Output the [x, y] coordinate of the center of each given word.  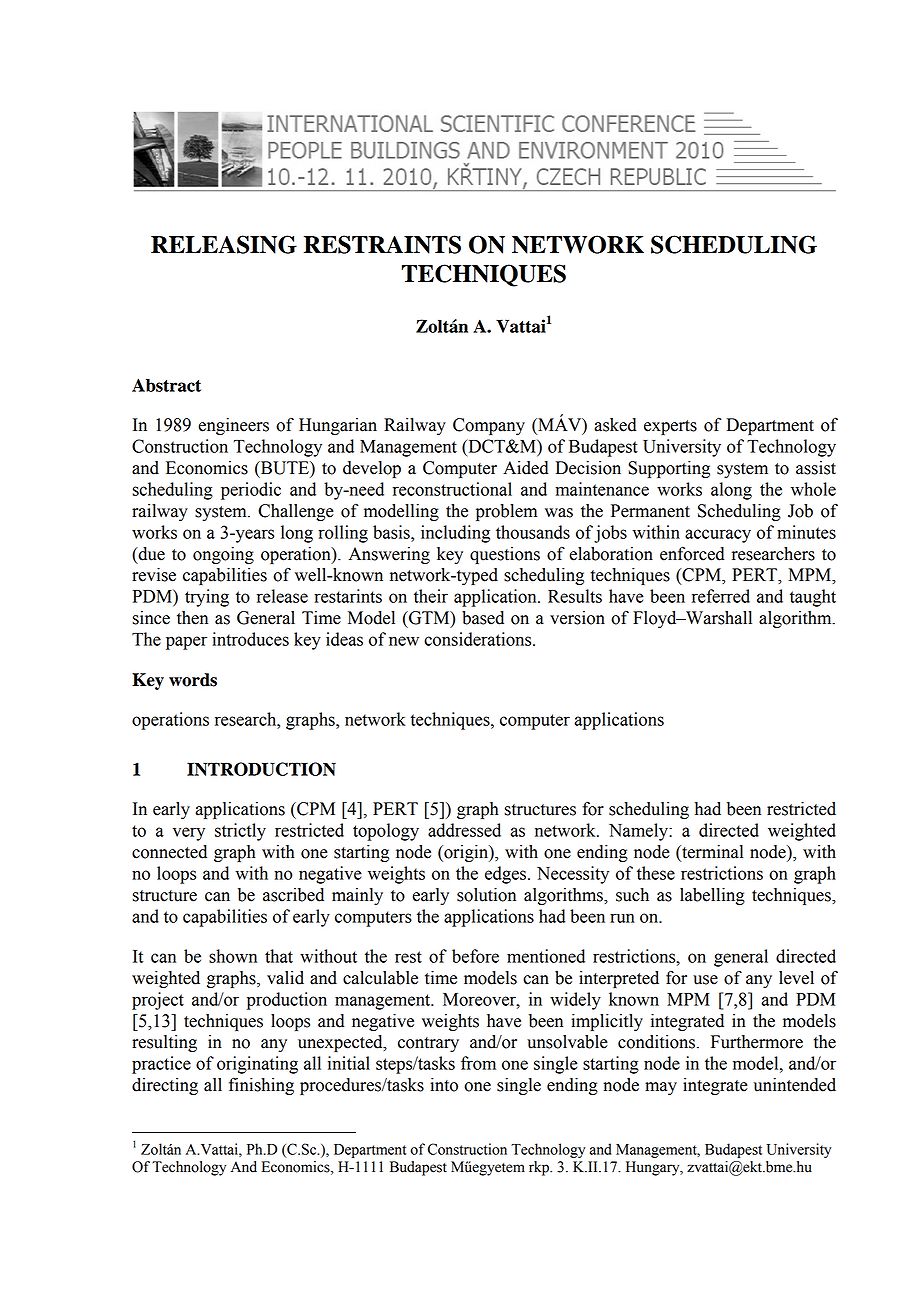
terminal [711, 853]
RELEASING [224, 244]
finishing [261, 1086]
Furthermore [757, 1042]
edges [507, 875]
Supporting [669, 469]
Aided [526, 468]
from [478, 1063]
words [193, 680]
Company [489, 426]
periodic [251, 491]
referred [721, 596]
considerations [479, 639]
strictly [240, 832]
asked [616, 425]
